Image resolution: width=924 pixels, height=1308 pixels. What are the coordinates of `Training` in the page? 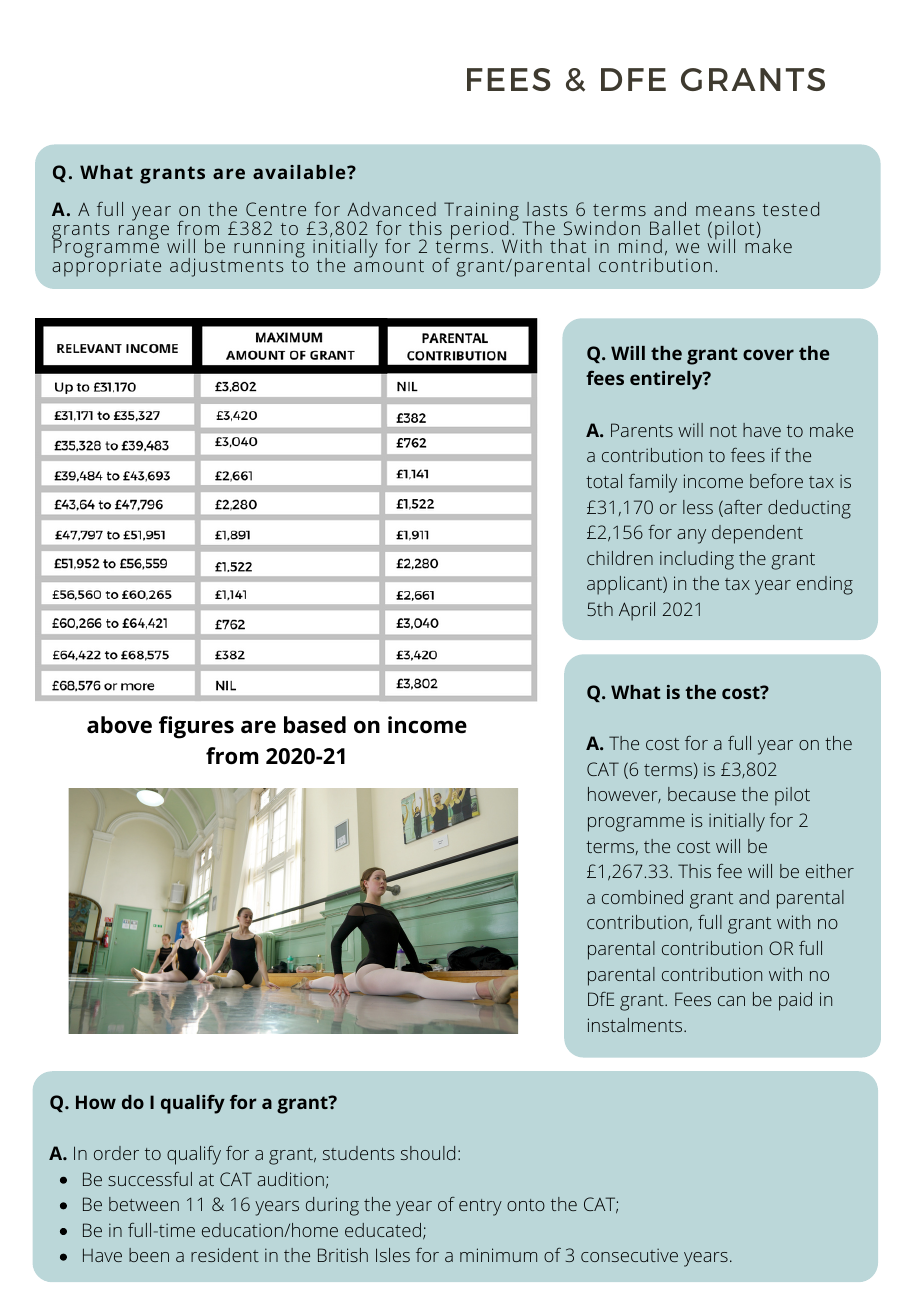 It's located at (481, 212).
